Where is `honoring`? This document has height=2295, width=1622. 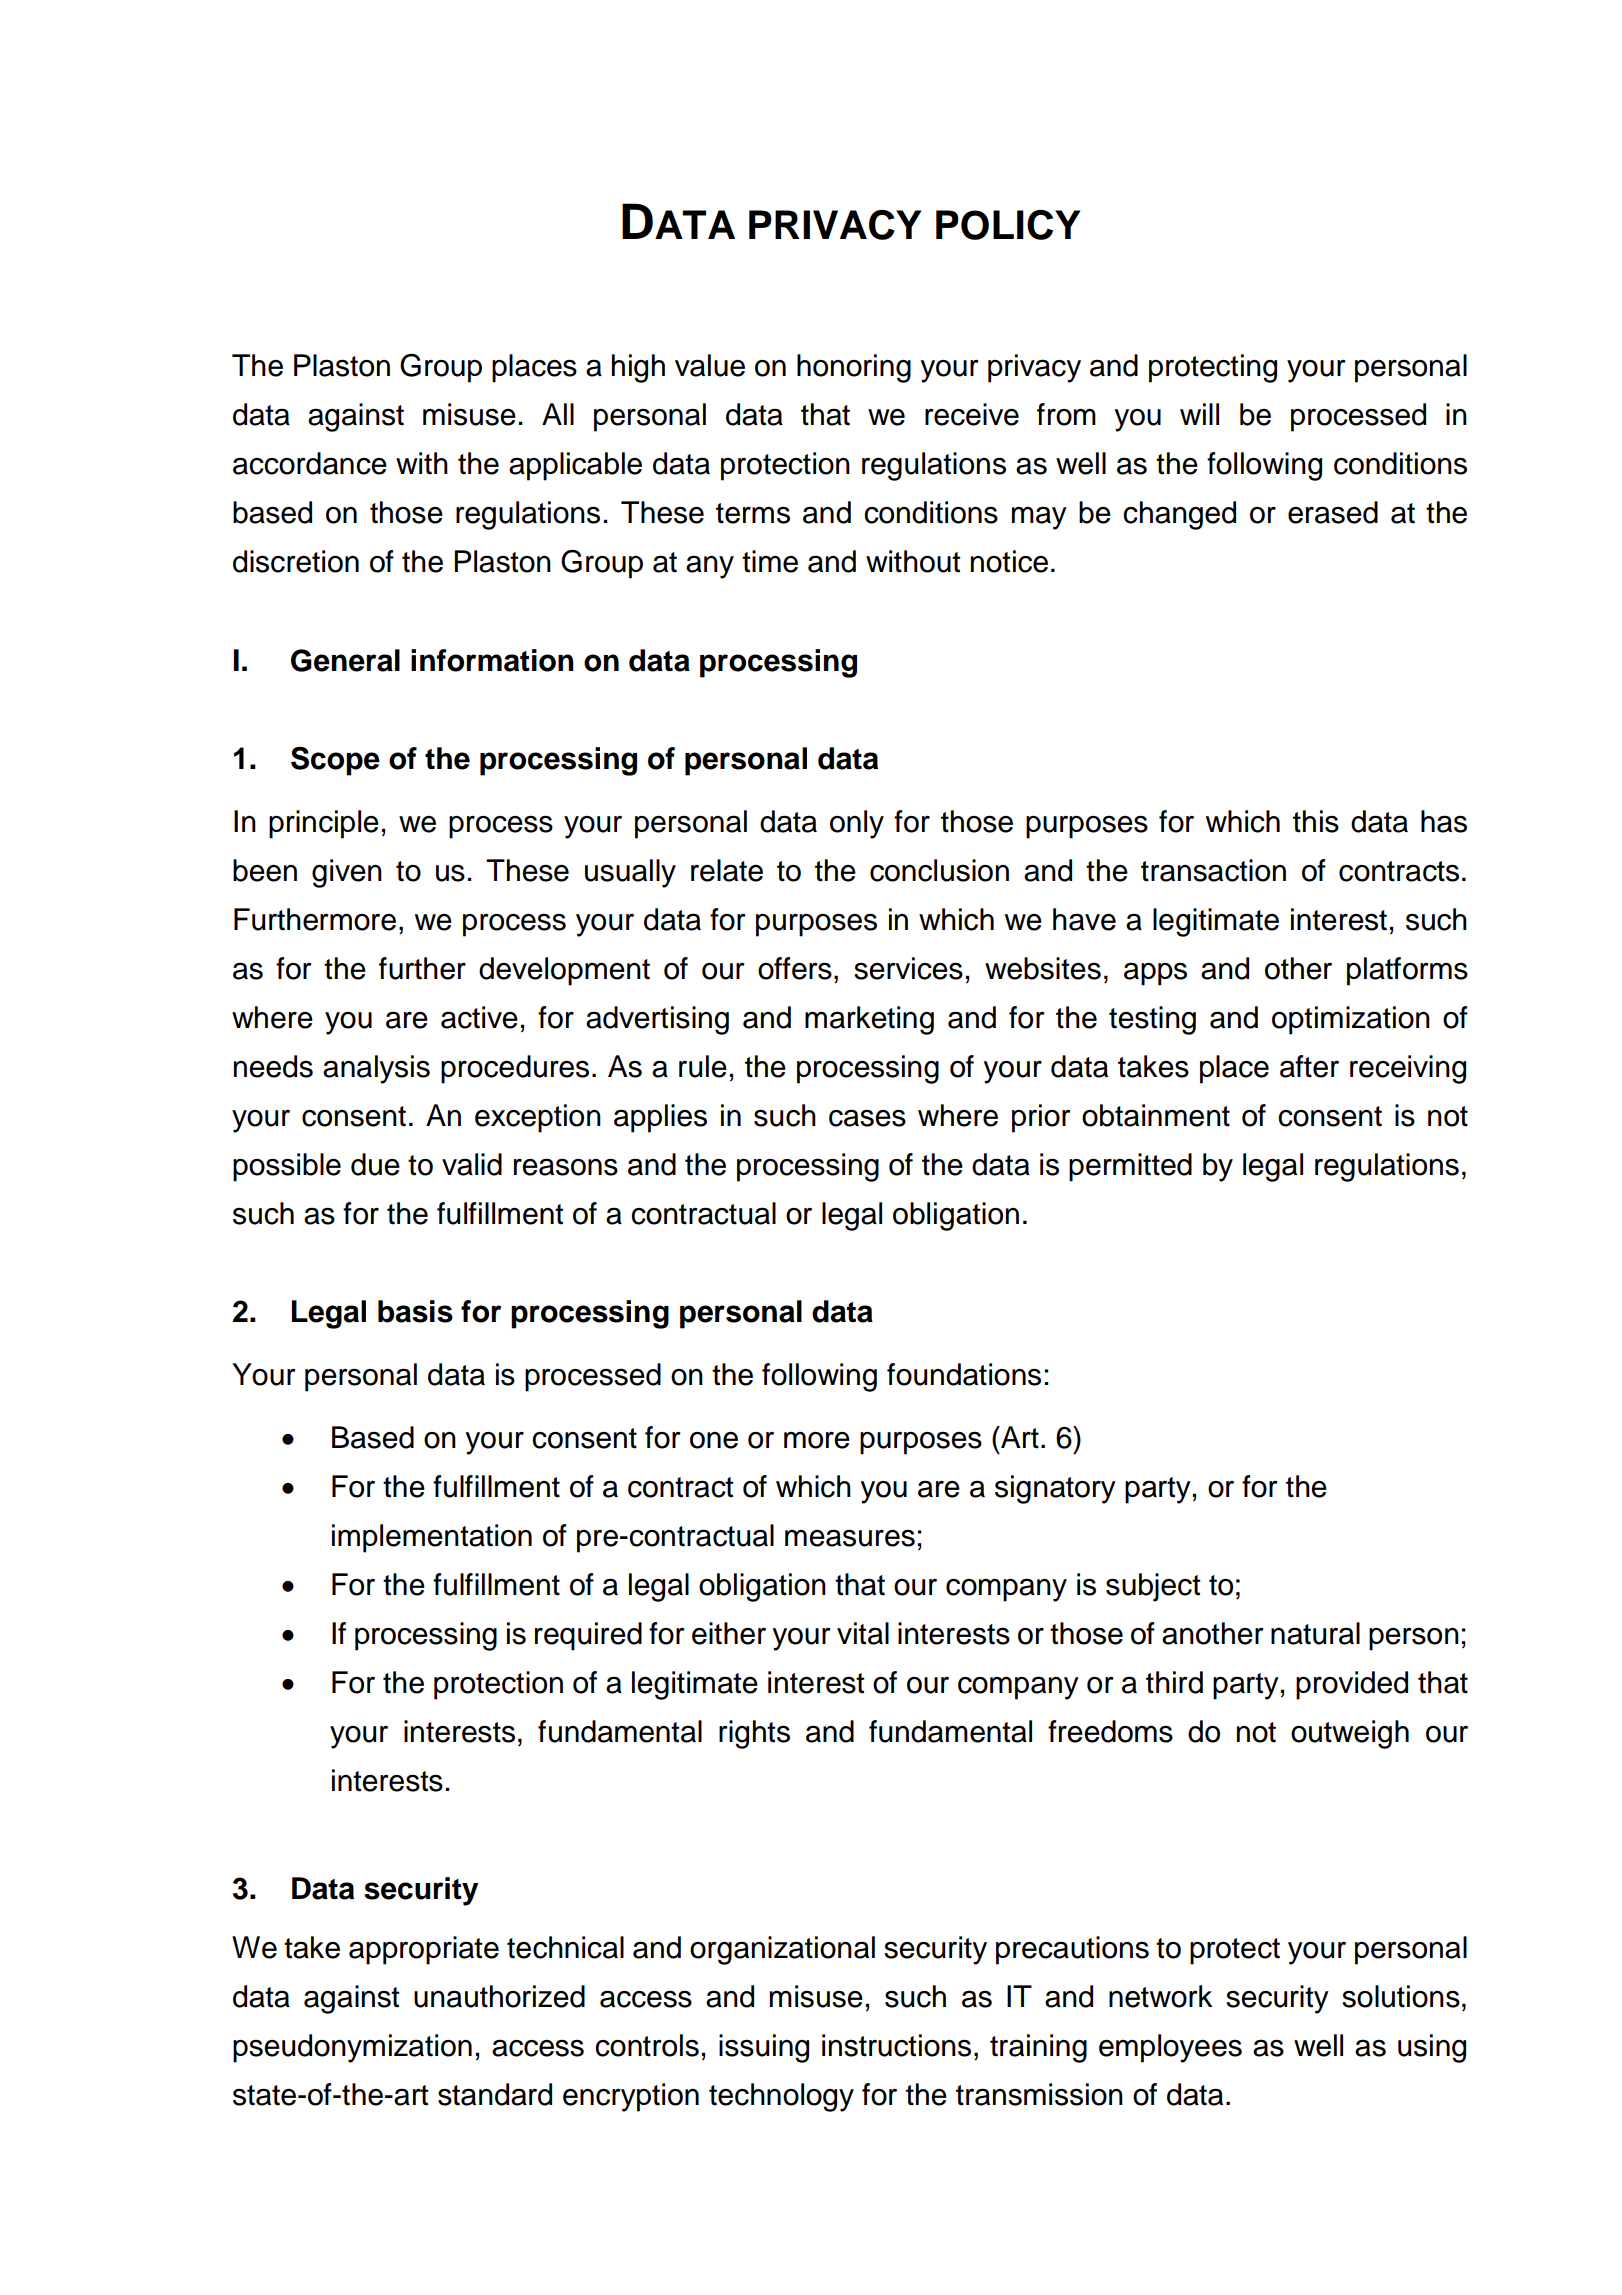
honoring is located at coordinates (854, 368).
